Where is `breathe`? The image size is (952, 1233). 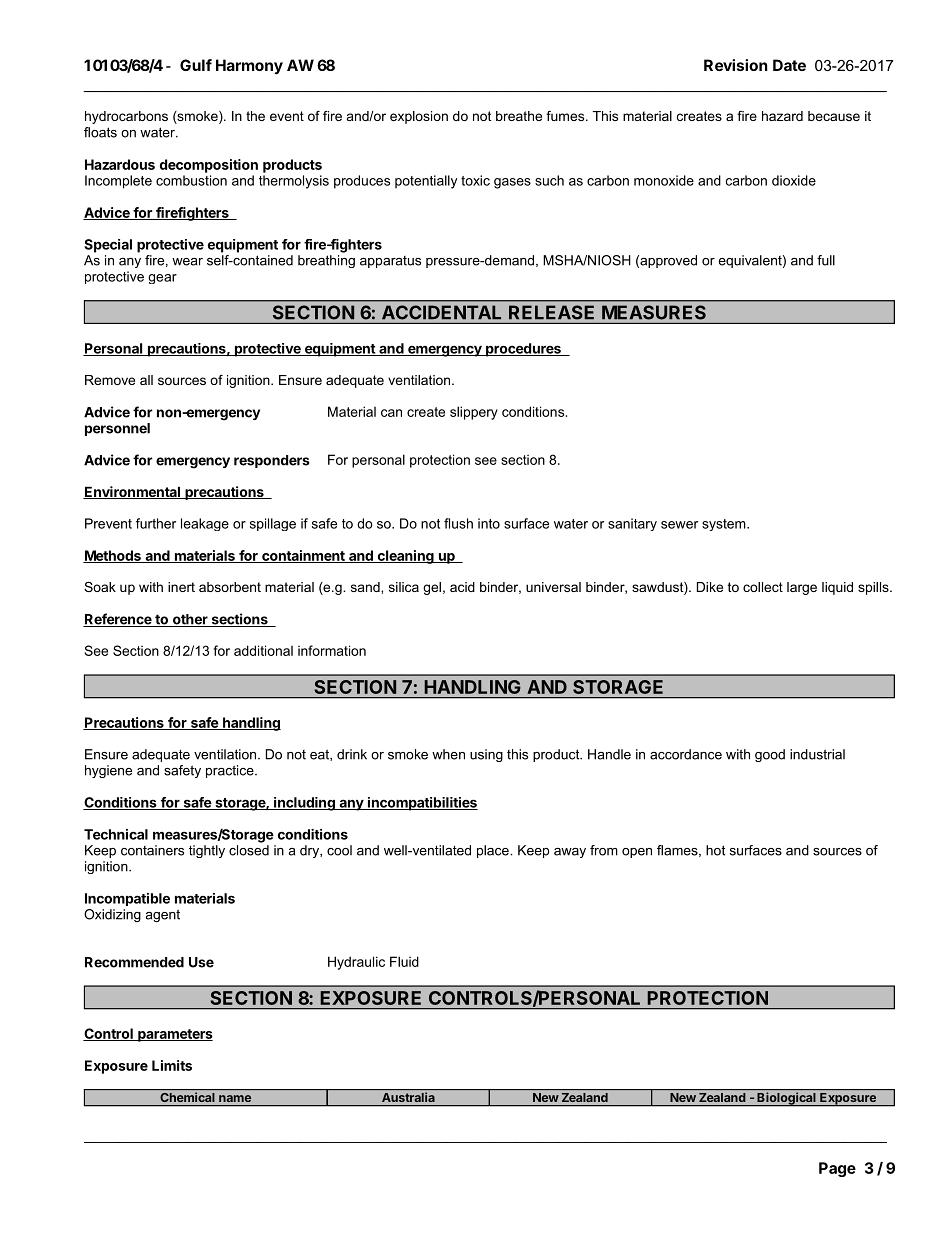 breathe is located at coordinates (519, 116).
